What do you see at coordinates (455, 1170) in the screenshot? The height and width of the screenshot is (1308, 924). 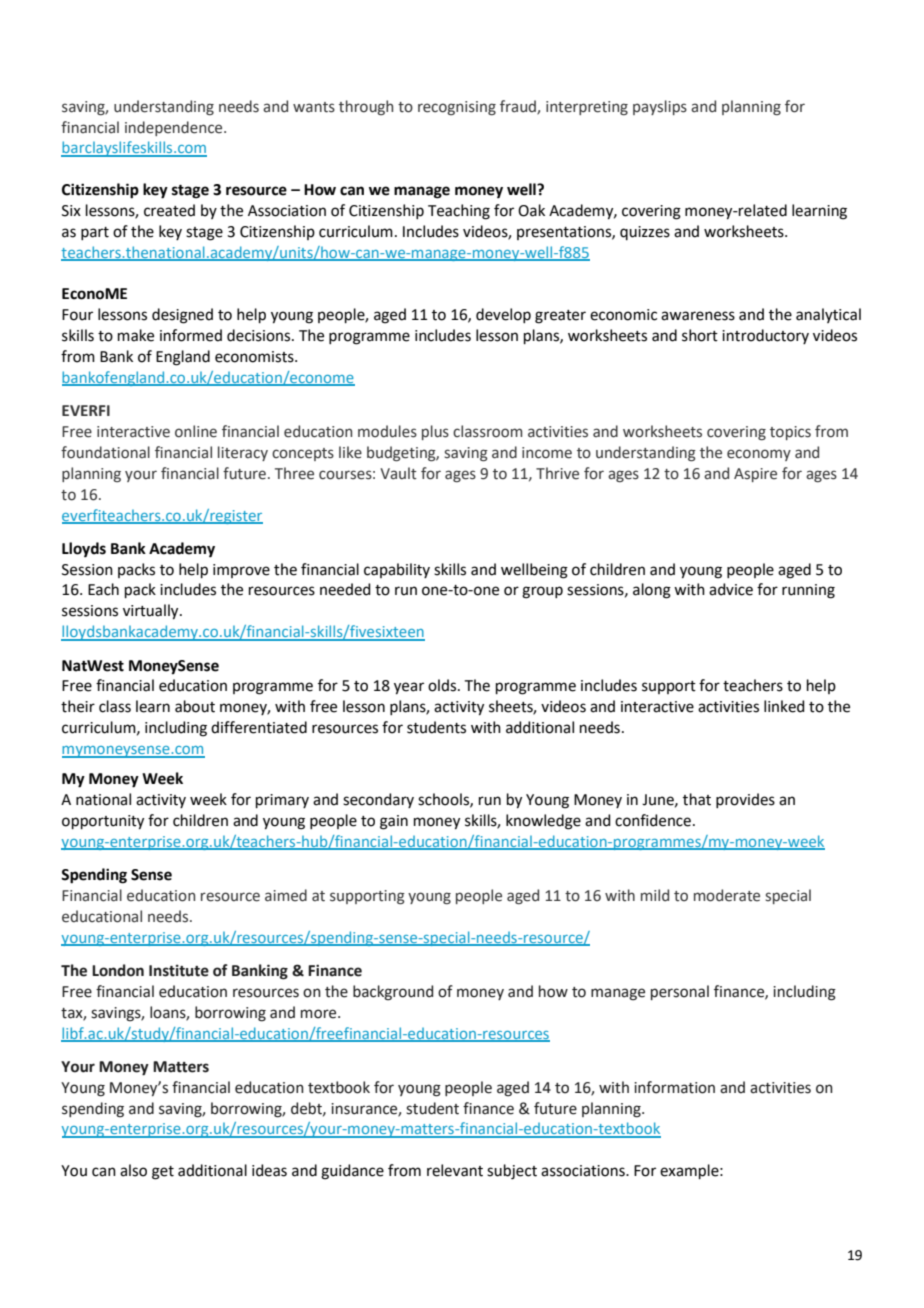 I see `relevant` at bounding box center [455, 1170].
